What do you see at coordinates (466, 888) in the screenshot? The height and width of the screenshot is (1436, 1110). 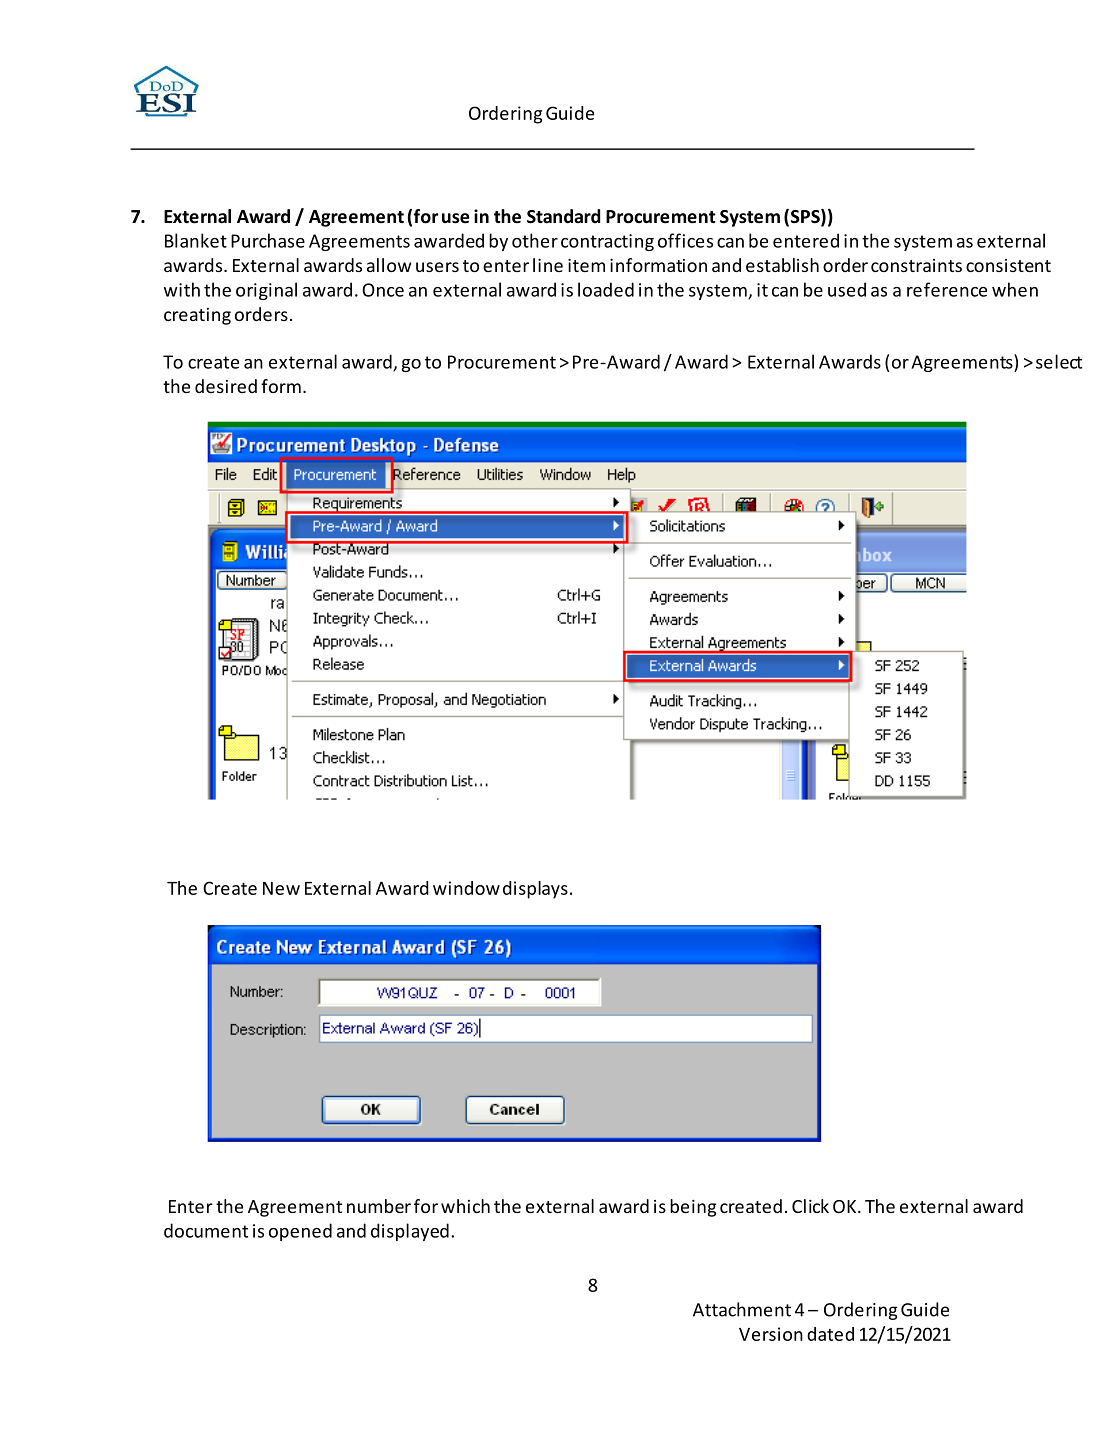 I see `window` at bounding box center [466, 888].
